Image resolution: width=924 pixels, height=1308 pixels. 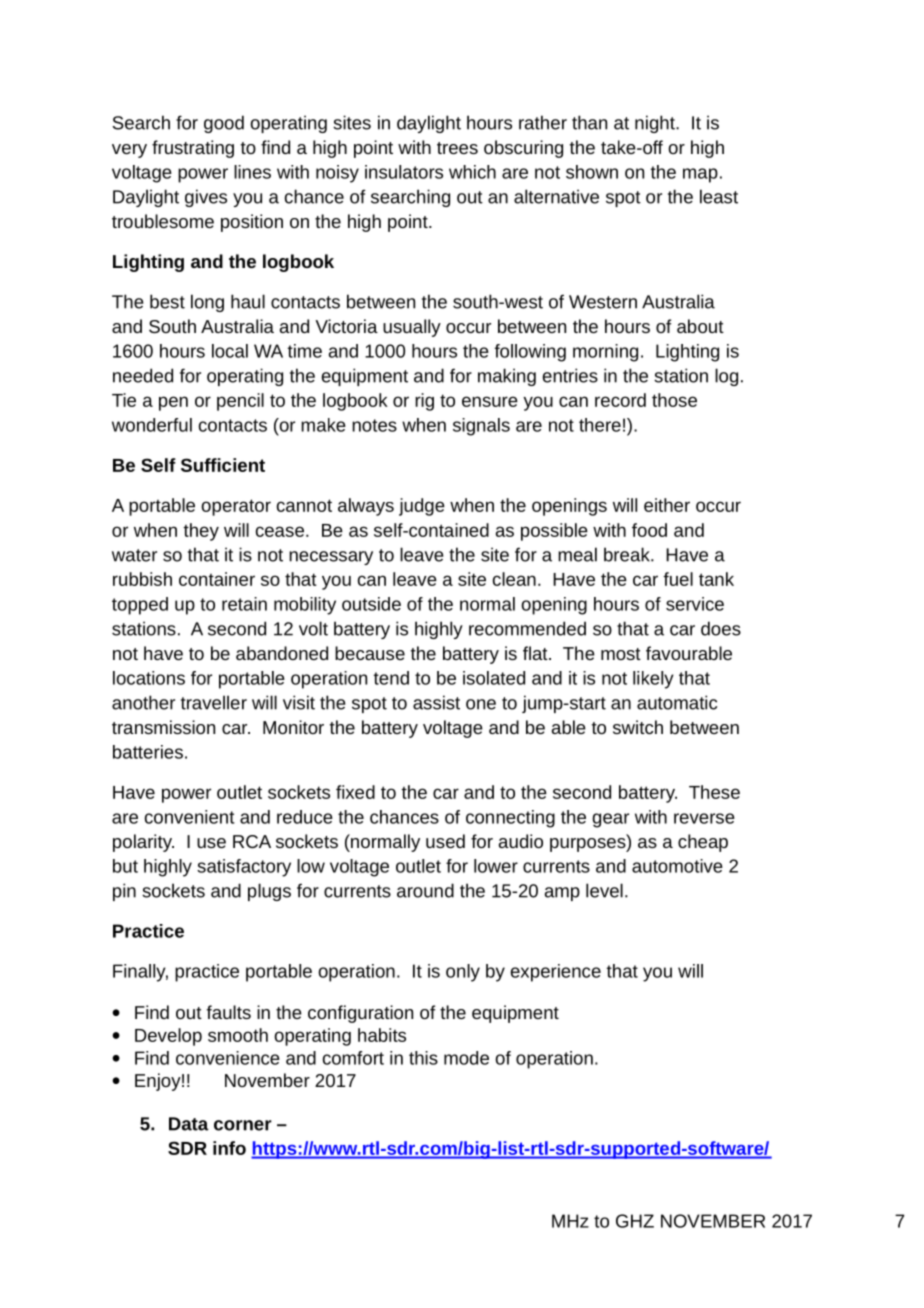 What do you see at coordinates (391, 678) in the page?
I see `tend` at bounding box center [391, 678].
